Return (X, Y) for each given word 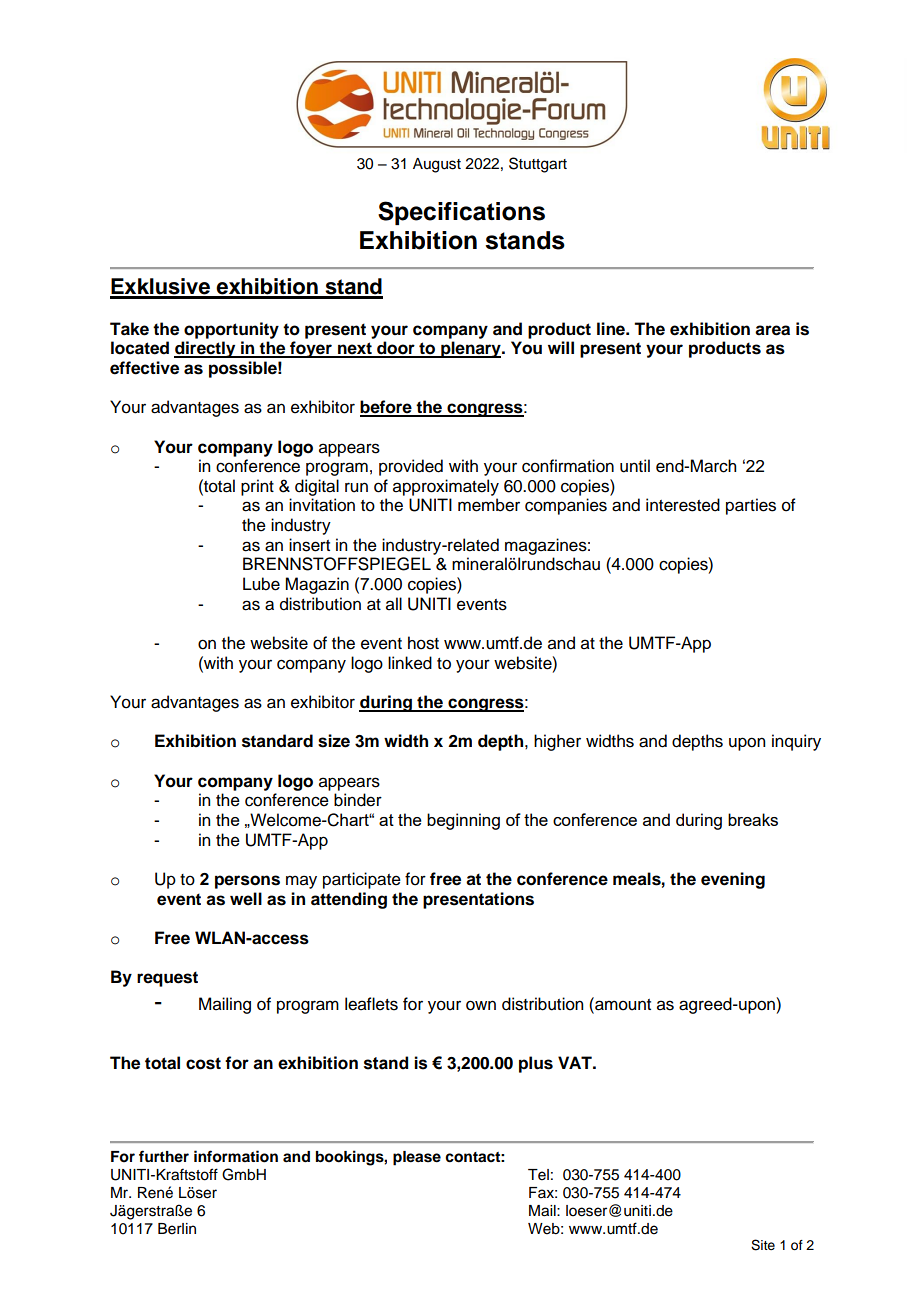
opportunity (231, 330)
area (772, 330)
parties (751, 506)
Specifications (461, 213)
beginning (463, 821)
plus (536, 1064)
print (257, 487)
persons (247, 882)
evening (733, 880)
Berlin (177, 1229)
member (489, 505)
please (417, 1158)
